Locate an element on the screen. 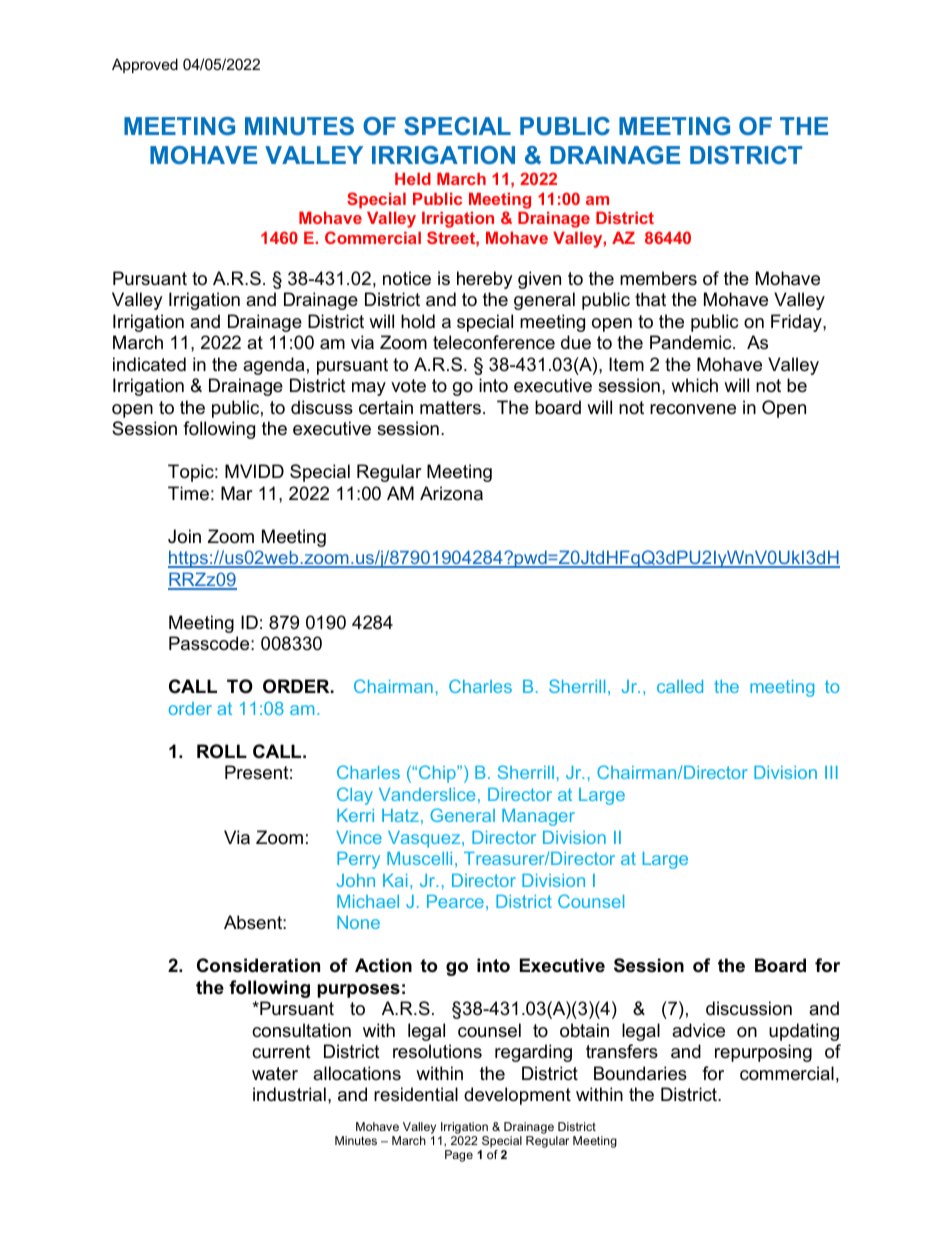  Join is located at coordinates (184, 536).
